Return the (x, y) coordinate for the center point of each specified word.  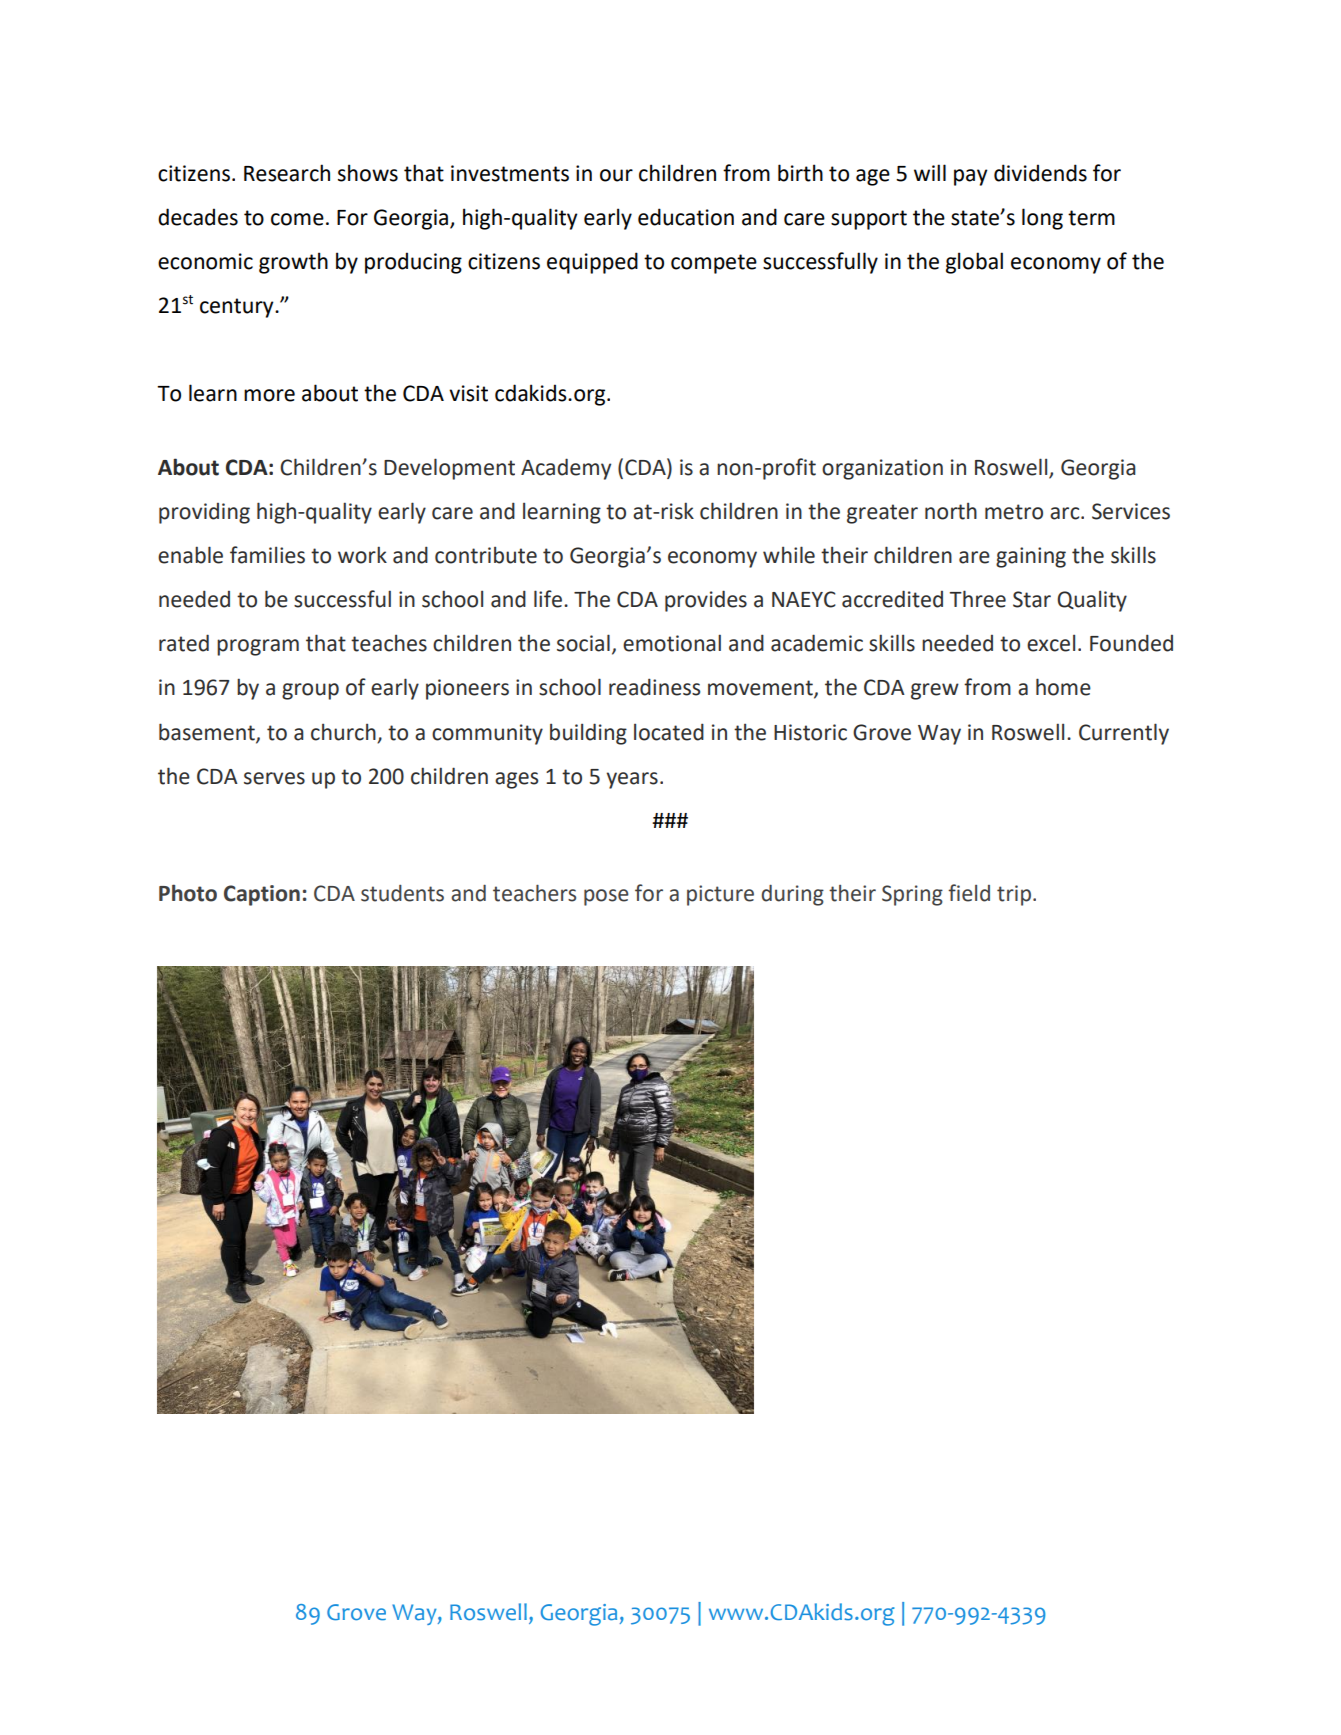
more (269, 395)
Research (287, 173)
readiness (654, 687)
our (616, 175)
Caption (262, 895)
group (310, 691)
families (267, 555)
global (974, 263)
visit (468, 393)
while (789, 555)
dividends (1040, 173)
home (1063, 687)
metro (1014, 512)
